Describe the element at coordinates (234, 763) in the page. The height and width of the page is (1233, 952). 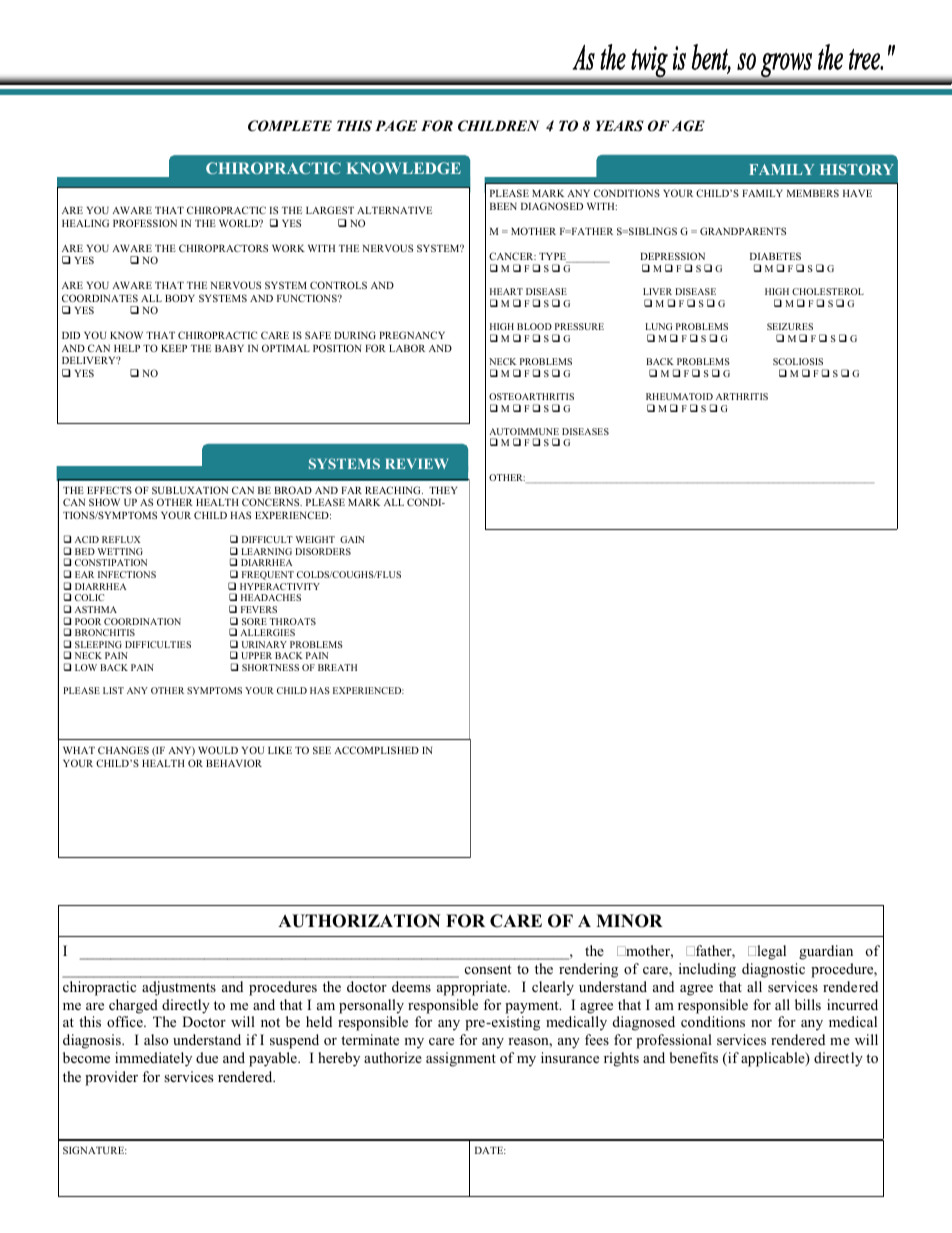
I see `BEHAVIOR` at that location.
